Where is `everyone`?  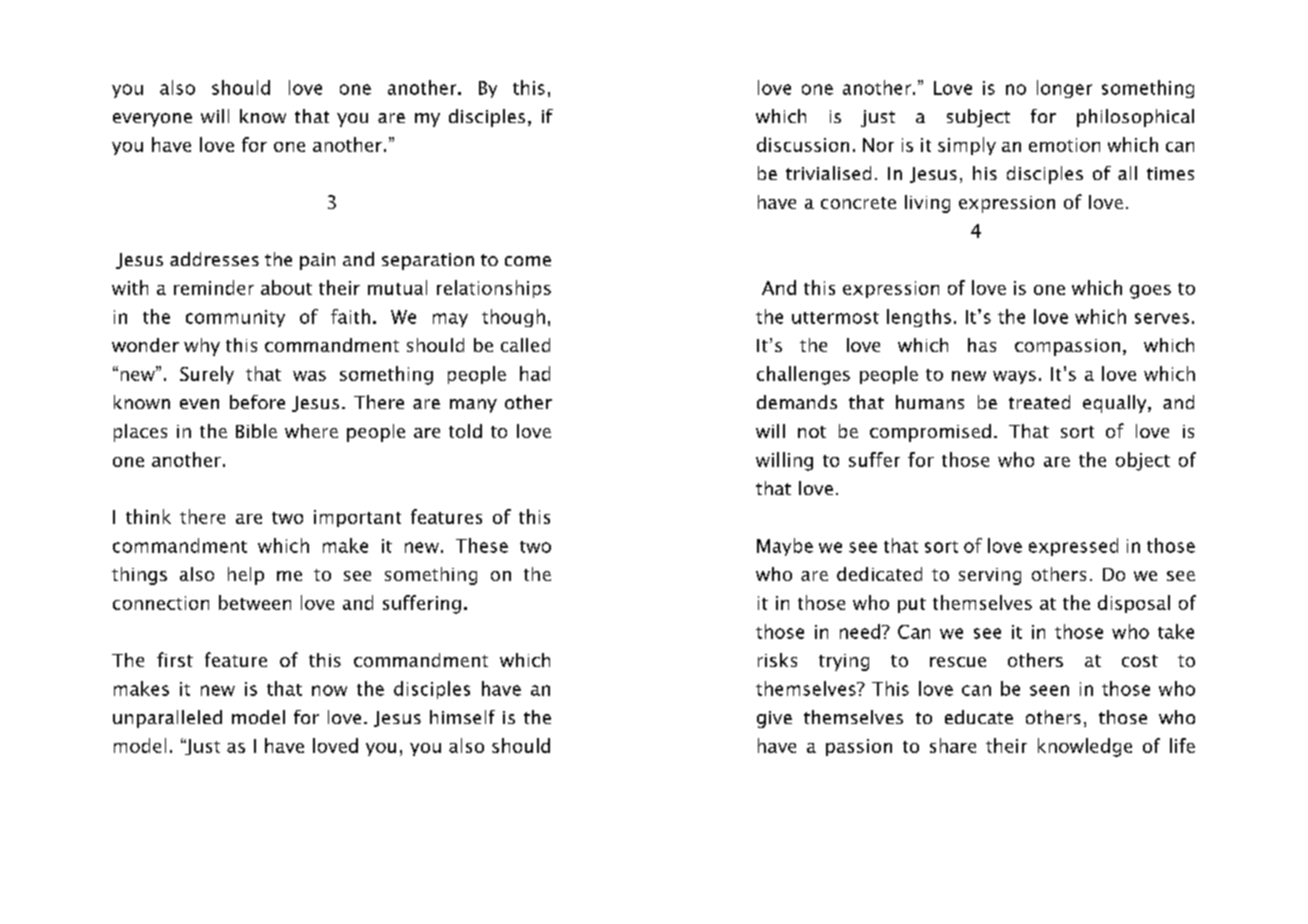 everyone is located at coordinates (152, 120).
